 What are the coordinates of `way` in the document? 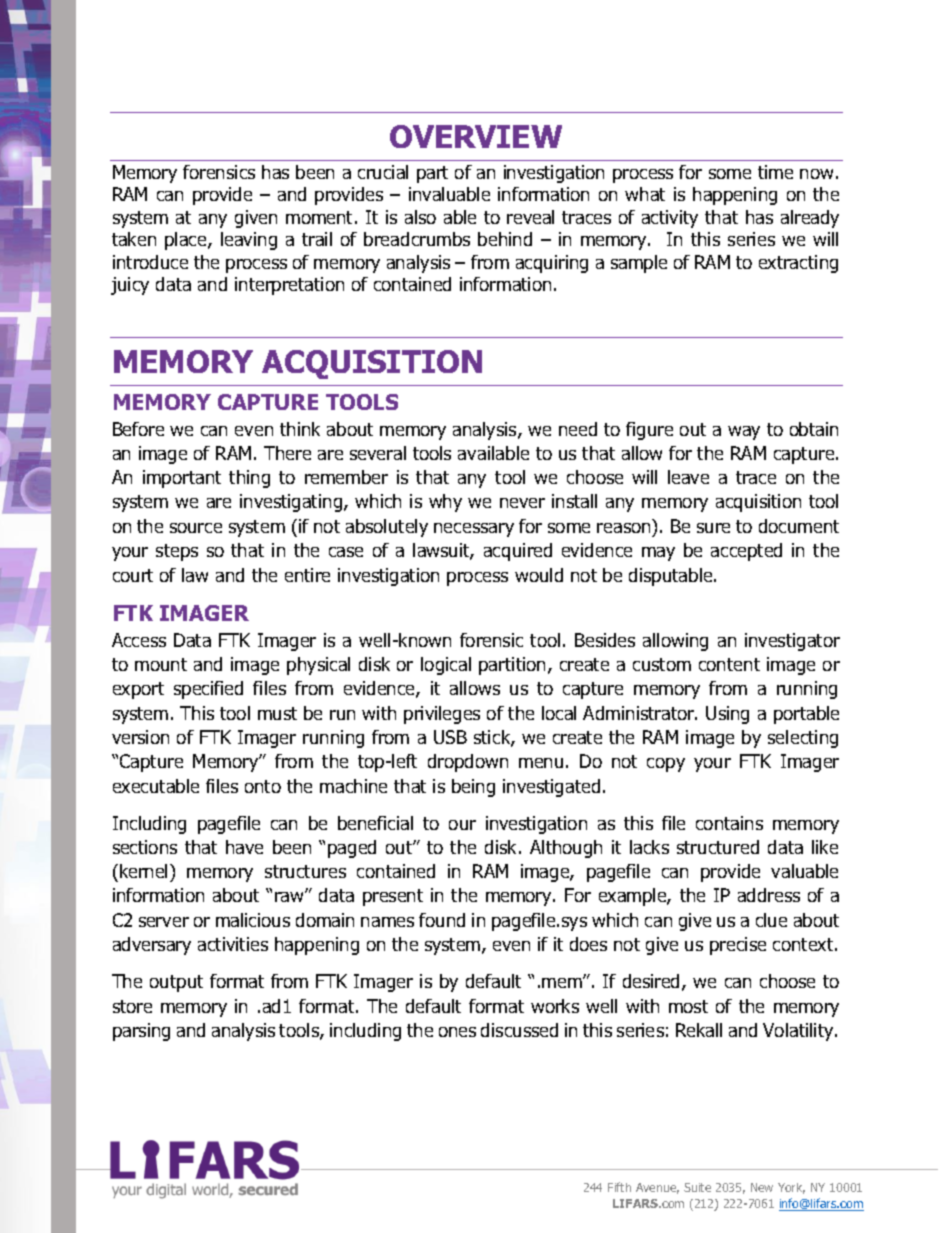 It's located at (744, 433).
